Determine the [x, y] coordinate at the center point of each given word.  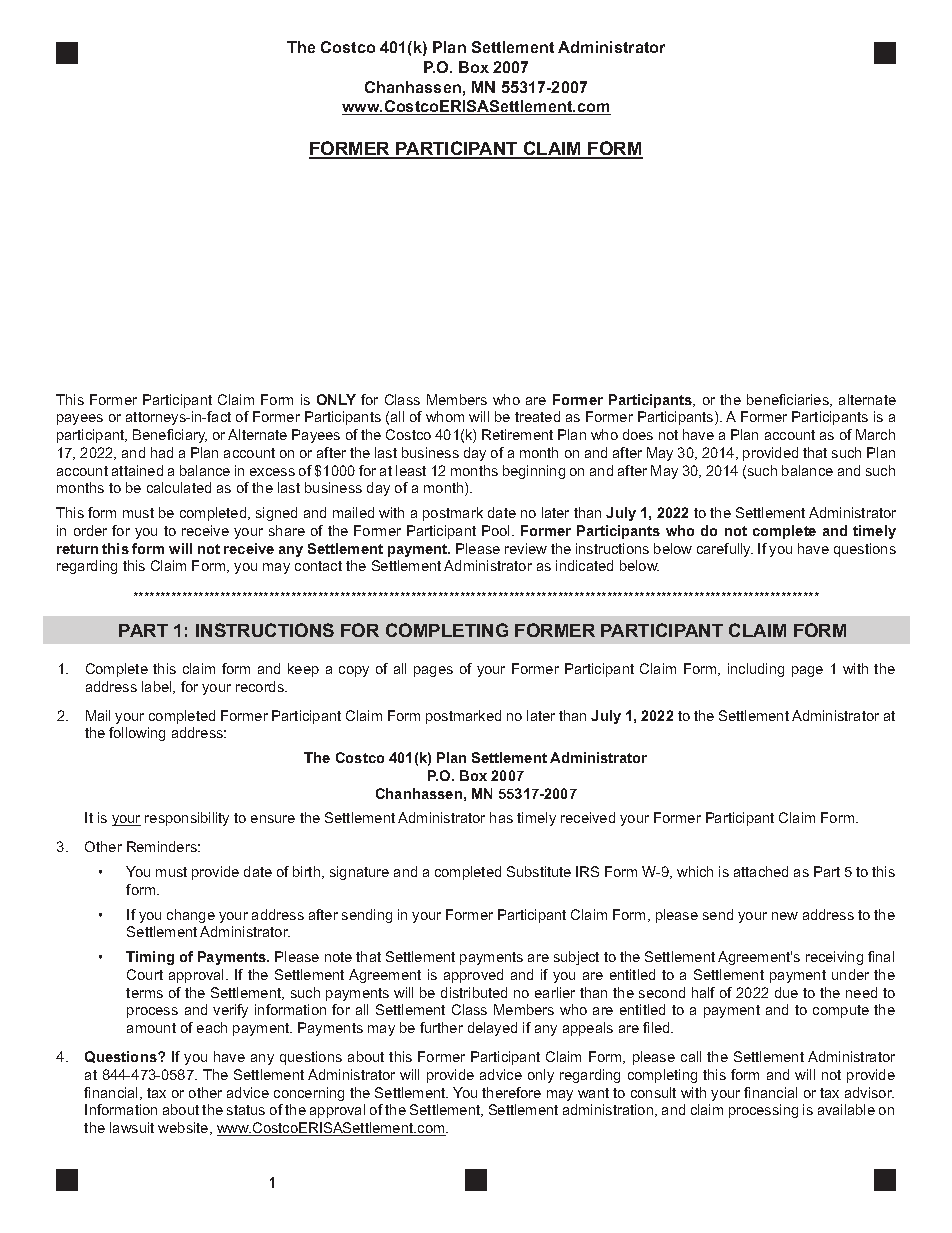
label [158, 687]
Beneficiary [170, 436]
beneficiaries [789, 400]
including [756, 670]
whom [445, 416]
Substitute [539, 871]
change [191, 916]
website [184, 1128]
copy [354, 671]
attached [761, 871]
